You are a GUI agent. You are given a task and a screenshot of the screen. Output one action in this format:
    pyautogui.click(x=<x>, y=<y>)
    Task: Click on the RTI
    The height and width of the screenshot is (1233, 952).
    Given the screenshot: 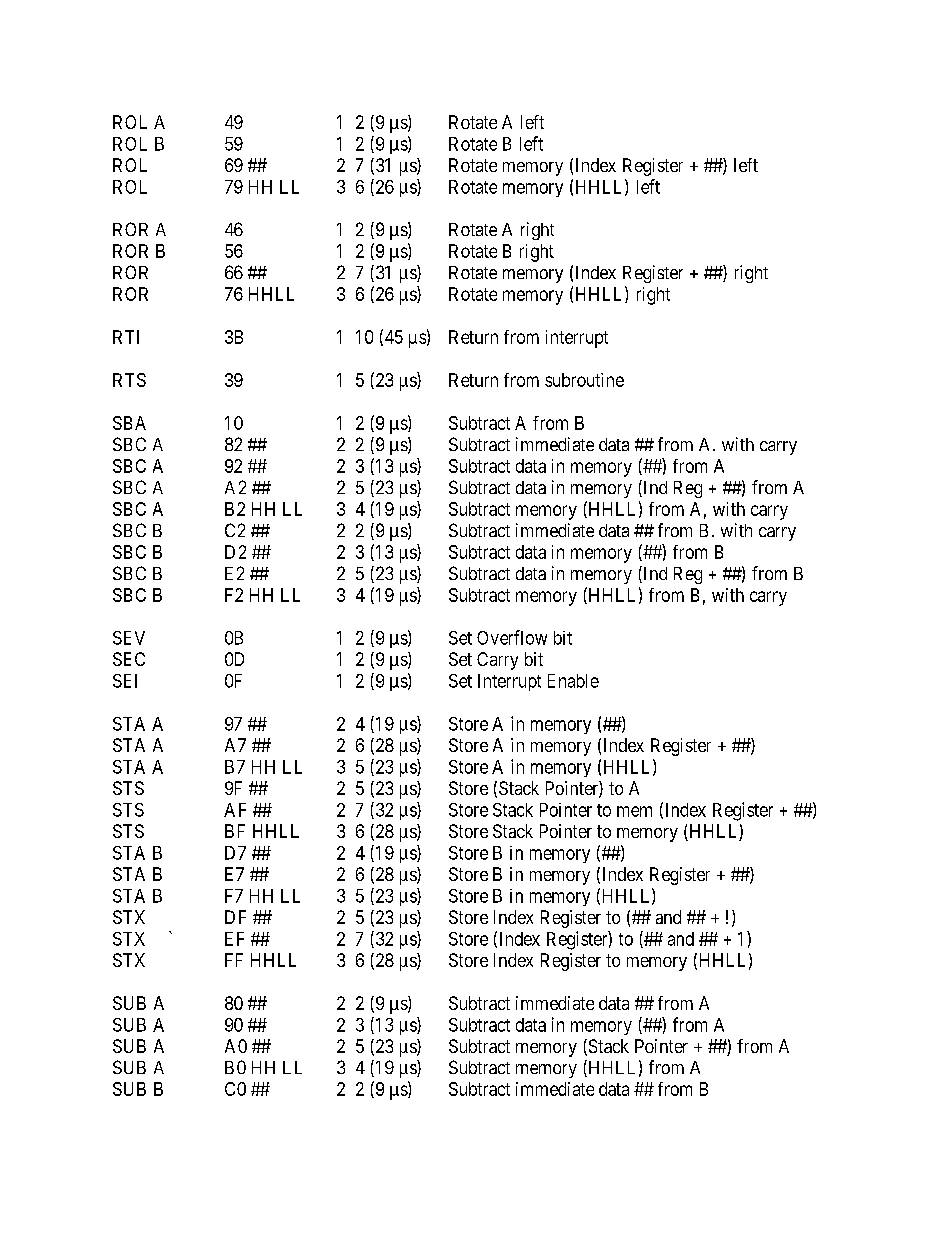 What is the action you would take?
    pyautogui.click(x=126, y=337)
